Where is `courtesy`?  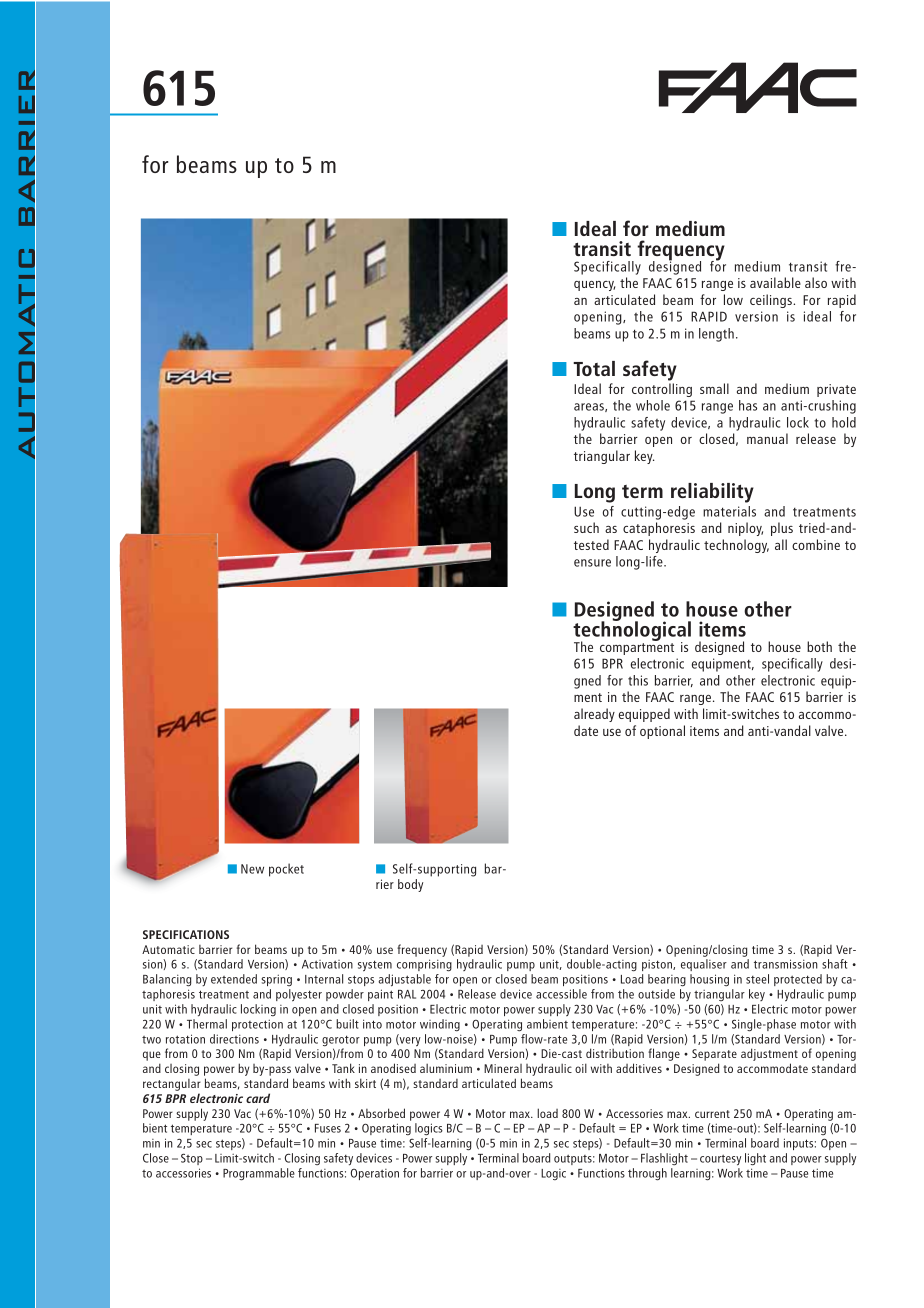
courtesy is located at coordinates (720, 1160).
